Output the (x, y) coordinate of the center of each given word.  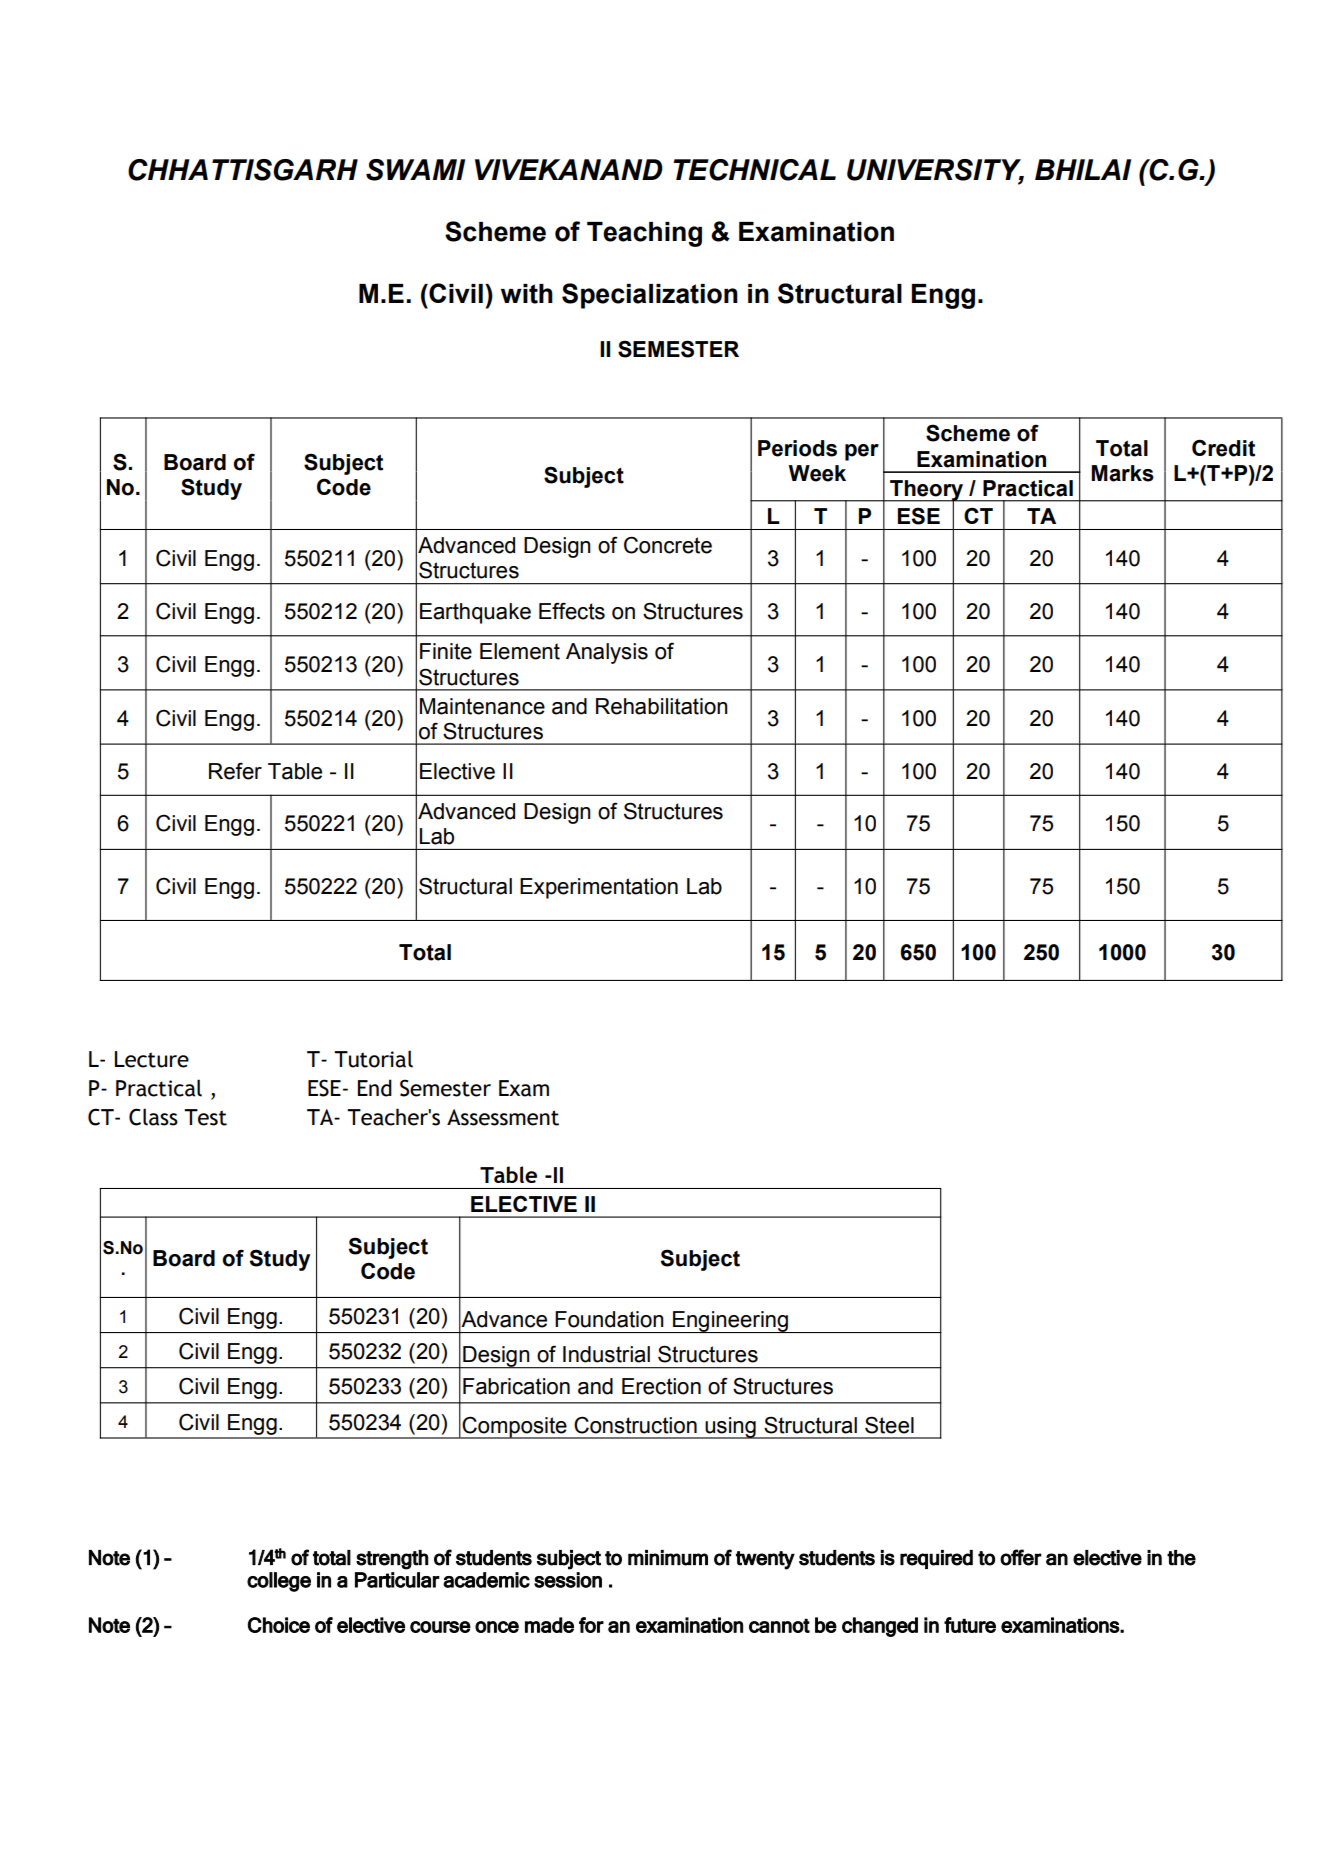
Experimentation (599, 888)
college (279, 1582)
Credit (1223, 448)
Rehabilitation (662, 706)
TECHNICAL (754, 170)
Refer (235, 771)
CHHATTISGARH (243, 170)
